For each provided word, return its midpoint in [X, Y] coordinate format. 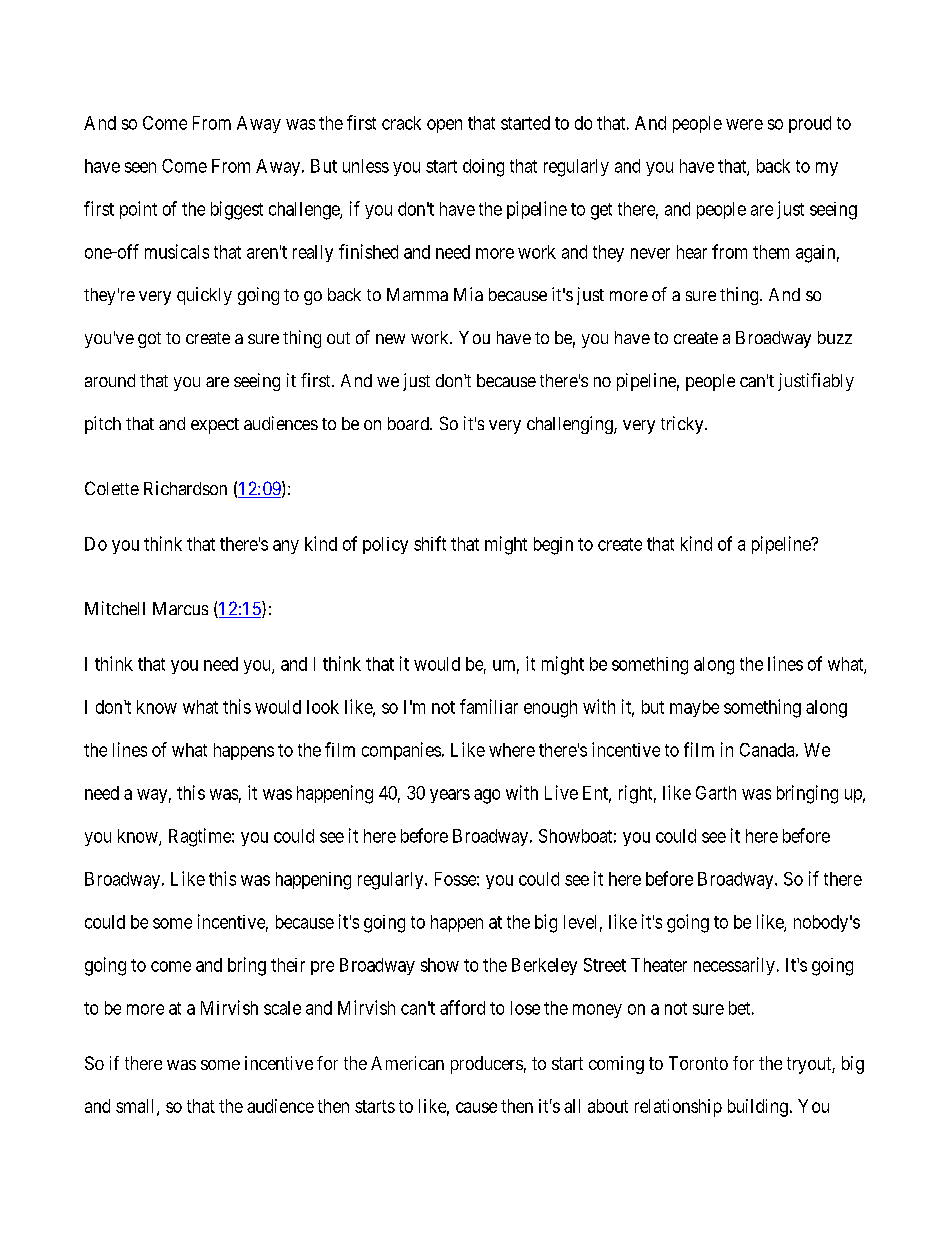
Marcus [180, 608]
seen [140, 167]
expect [215, 426]
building [758, 1108]
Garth [716, 793]
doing [483, 168]
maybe [694, 708]
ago [487, 796]
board [409, 423]
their [288, 965]
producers [487, 1065]
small [137, 1107]
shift [430, 543]
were [744, 124]
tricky [683, 425]
